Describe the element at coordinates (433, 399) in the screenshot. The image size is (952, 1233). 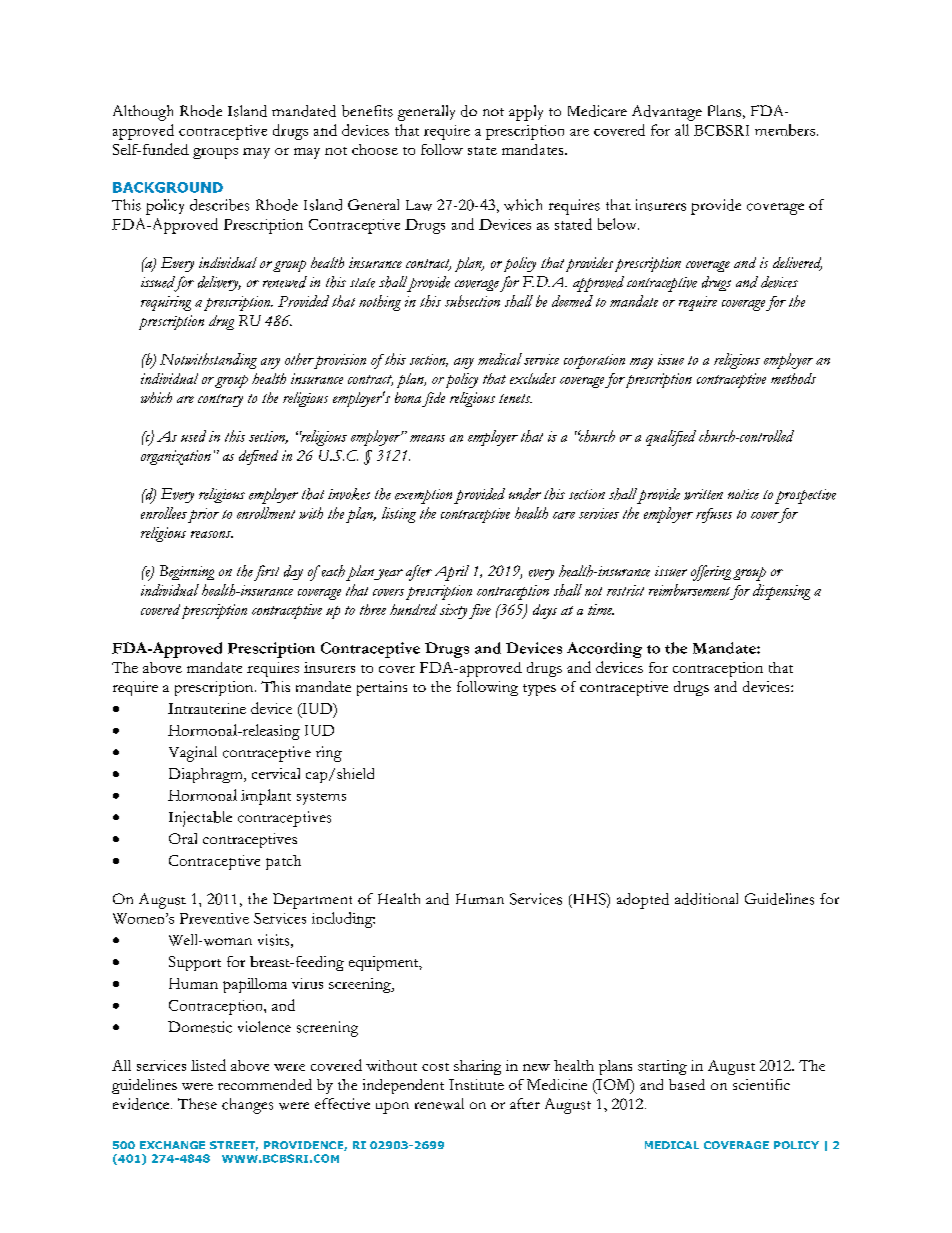
I see `fide` at that location.
